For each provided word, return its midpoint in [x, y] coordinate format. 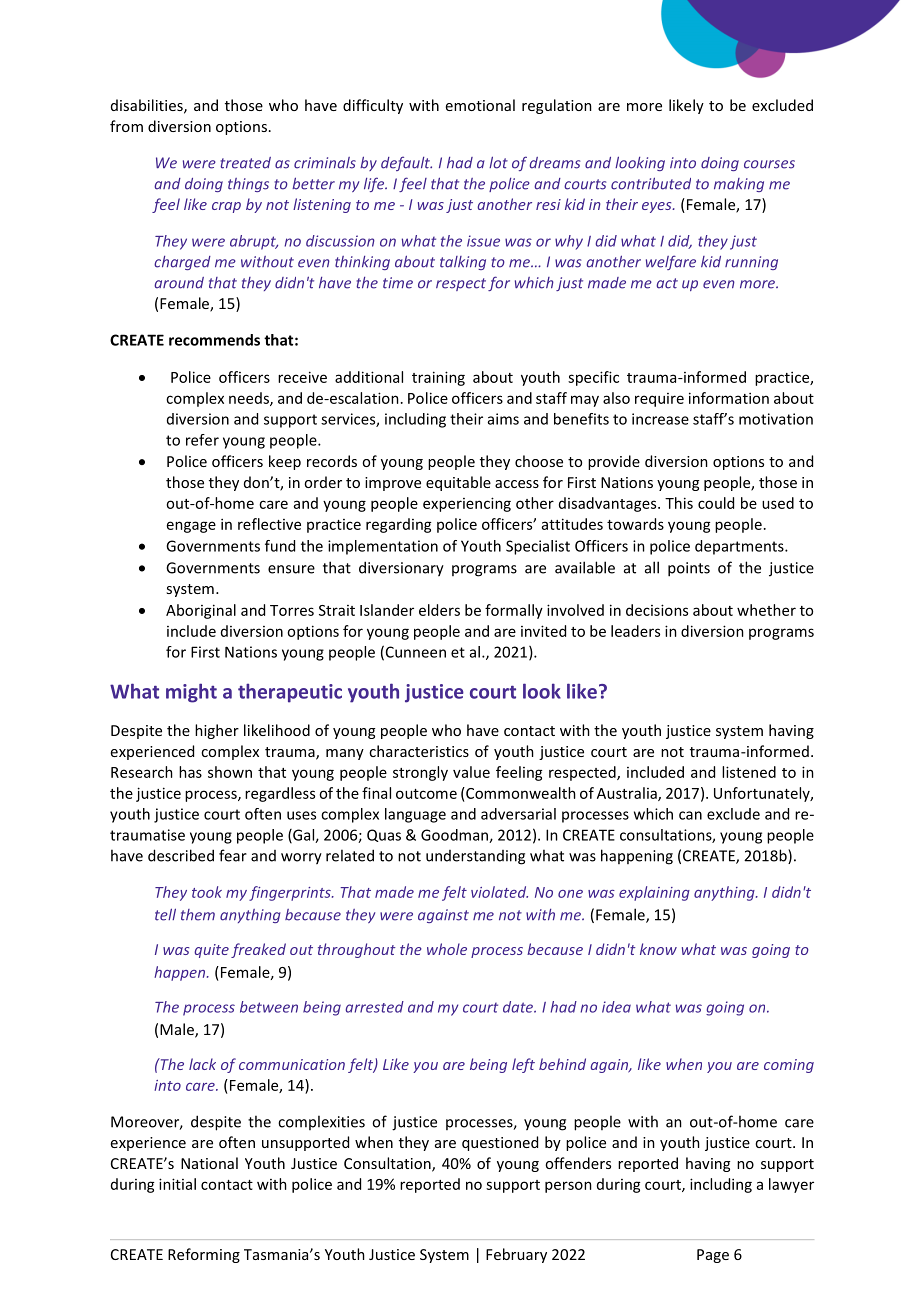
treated [246, 163]
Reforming [204, 1255]
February [516, 1255]
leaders [635, 631]
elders [439, 610]
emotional [480, 105]
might [191, 693]
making [739, 185]
